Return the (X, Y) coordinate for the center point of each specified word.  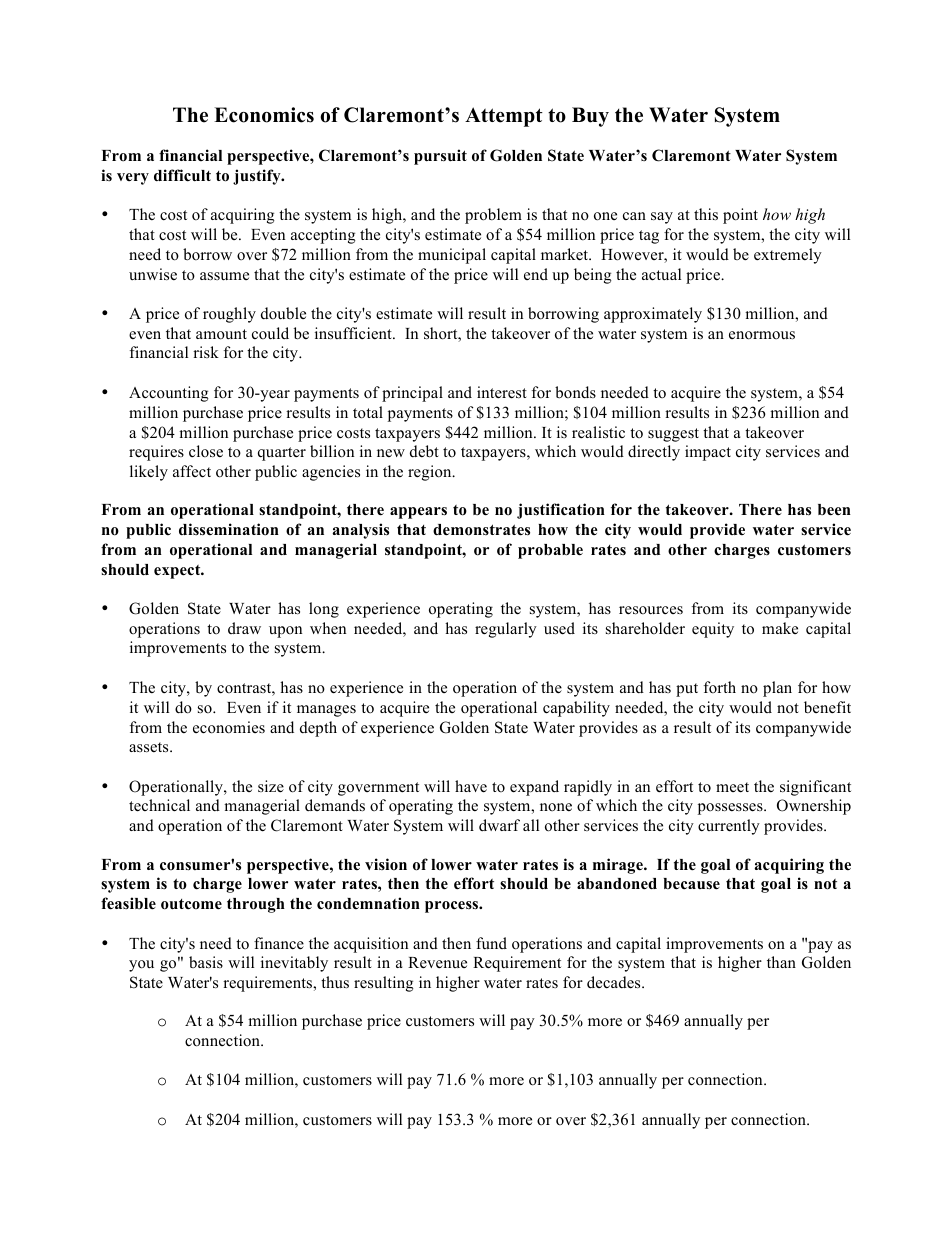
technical (159, 805)
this (706, 214)
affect (192, 471)
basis (206, 962)
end (536, 274)
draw (244, 628)
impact (708, 453)
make (780, 628)
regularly (506, 630)
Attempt (504, 117)
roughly (229, 315)
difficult (182, 175)
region (431, 473)
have (471, 786)
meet (732, 787)
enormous (762, 335)
